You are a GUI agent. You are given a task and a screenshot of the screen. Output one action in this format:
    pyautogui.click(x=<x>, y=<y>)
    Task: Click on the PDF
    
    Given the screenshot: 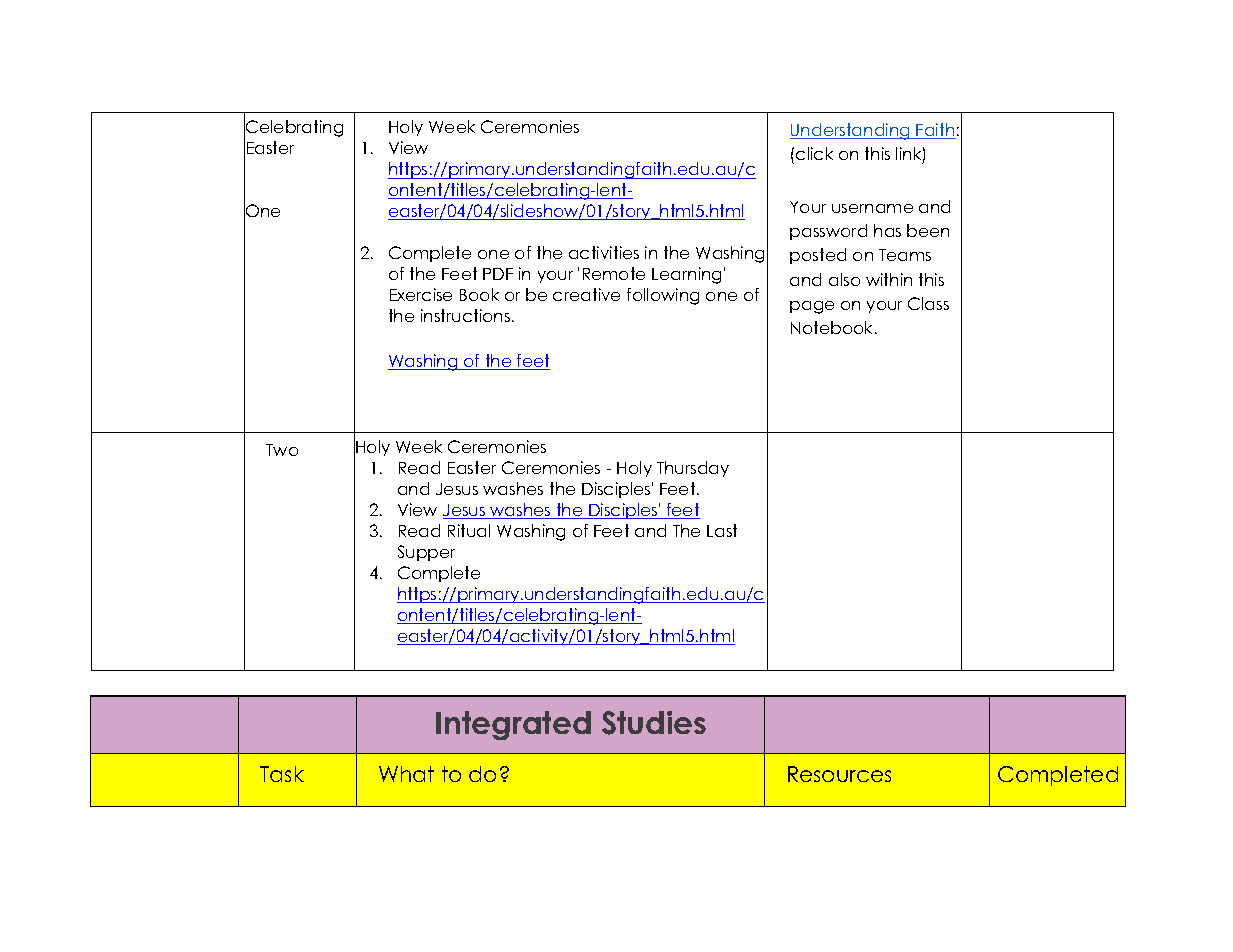 What is the action you would take?
    pyautogui.click(x=498, y=274)
